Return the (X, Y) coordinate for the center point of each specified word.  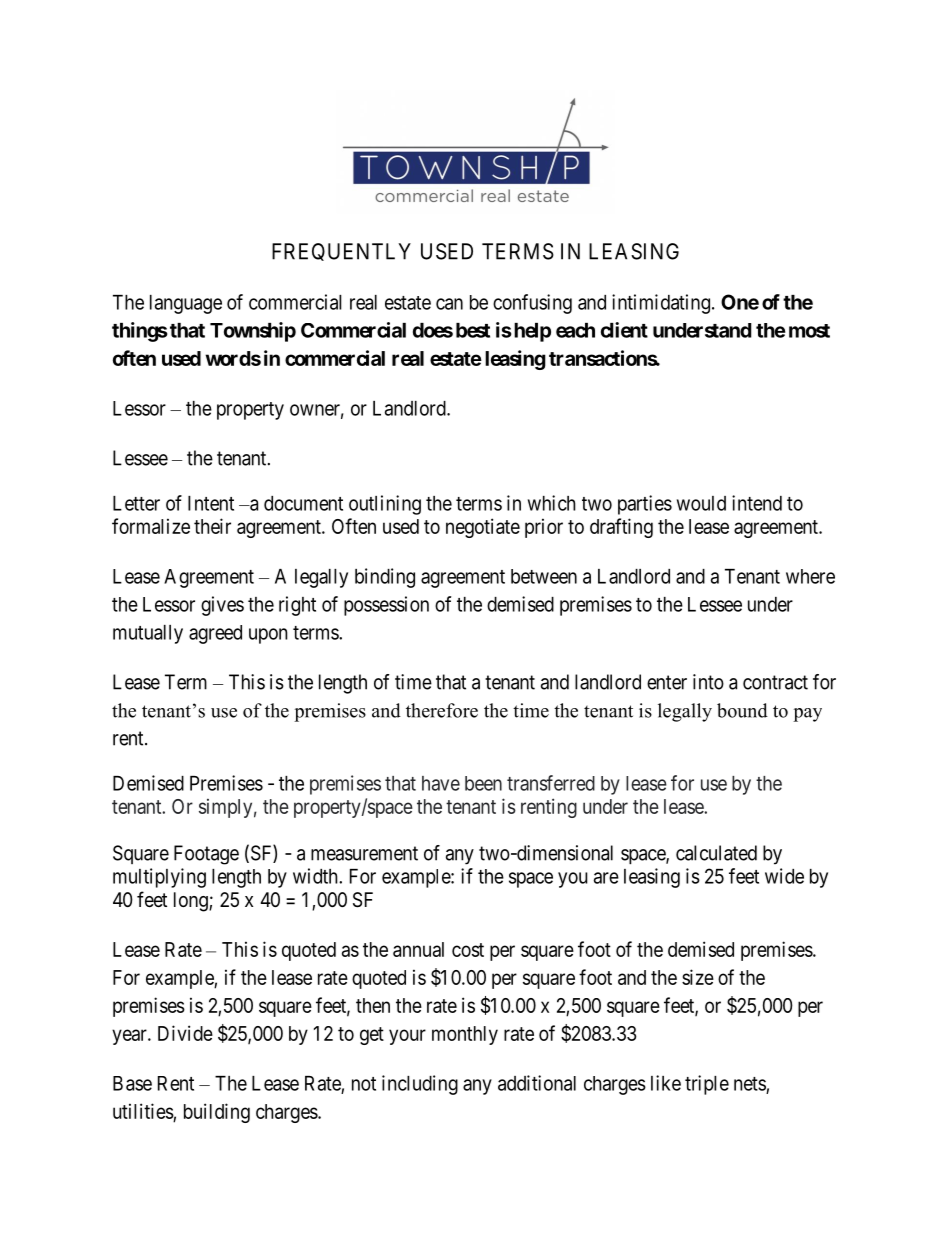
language (186, 304)
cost (468, 950)
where (810, 576)
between (544, 576)
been (483, 783)
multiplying (159, 878)
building (217, 1113)
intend (757, 503)
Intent (211, 503)
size (698, 977)
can (449, 304)
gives (222, 606)
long (192, 902)
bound (742, 710)
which (552, 503)
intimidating (661, 304)
